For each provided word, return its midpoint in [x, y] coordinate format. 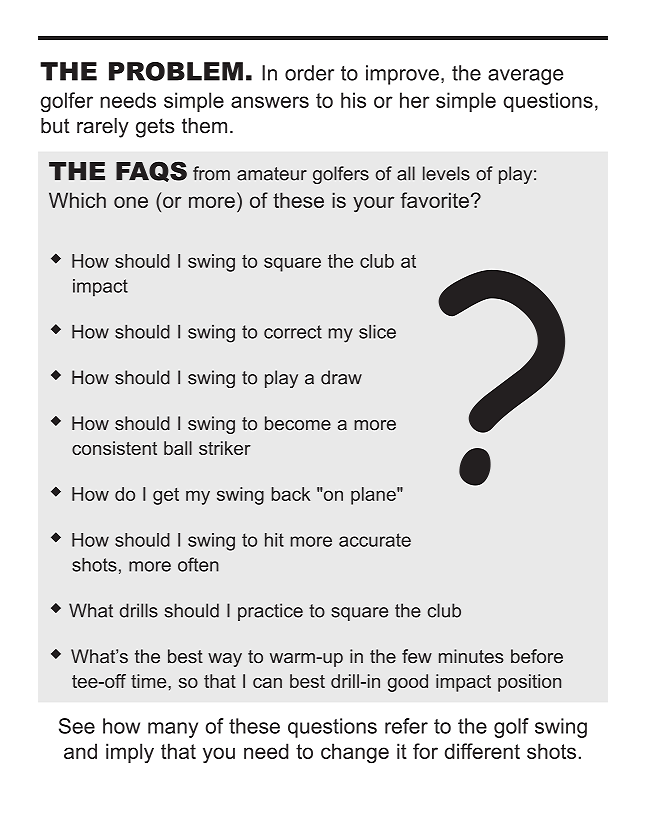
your [373, 204]
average [525, 77]
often [198, 564]
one [131, 202]
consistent [114, 448]
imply [130, 753]
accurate [375, 540]
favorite [434, 200]
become [298, 423]
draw [341, 377]
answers [270, 102]
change [355, 753]
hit [274, 540]
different [482, 751]
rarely [103, 128]
